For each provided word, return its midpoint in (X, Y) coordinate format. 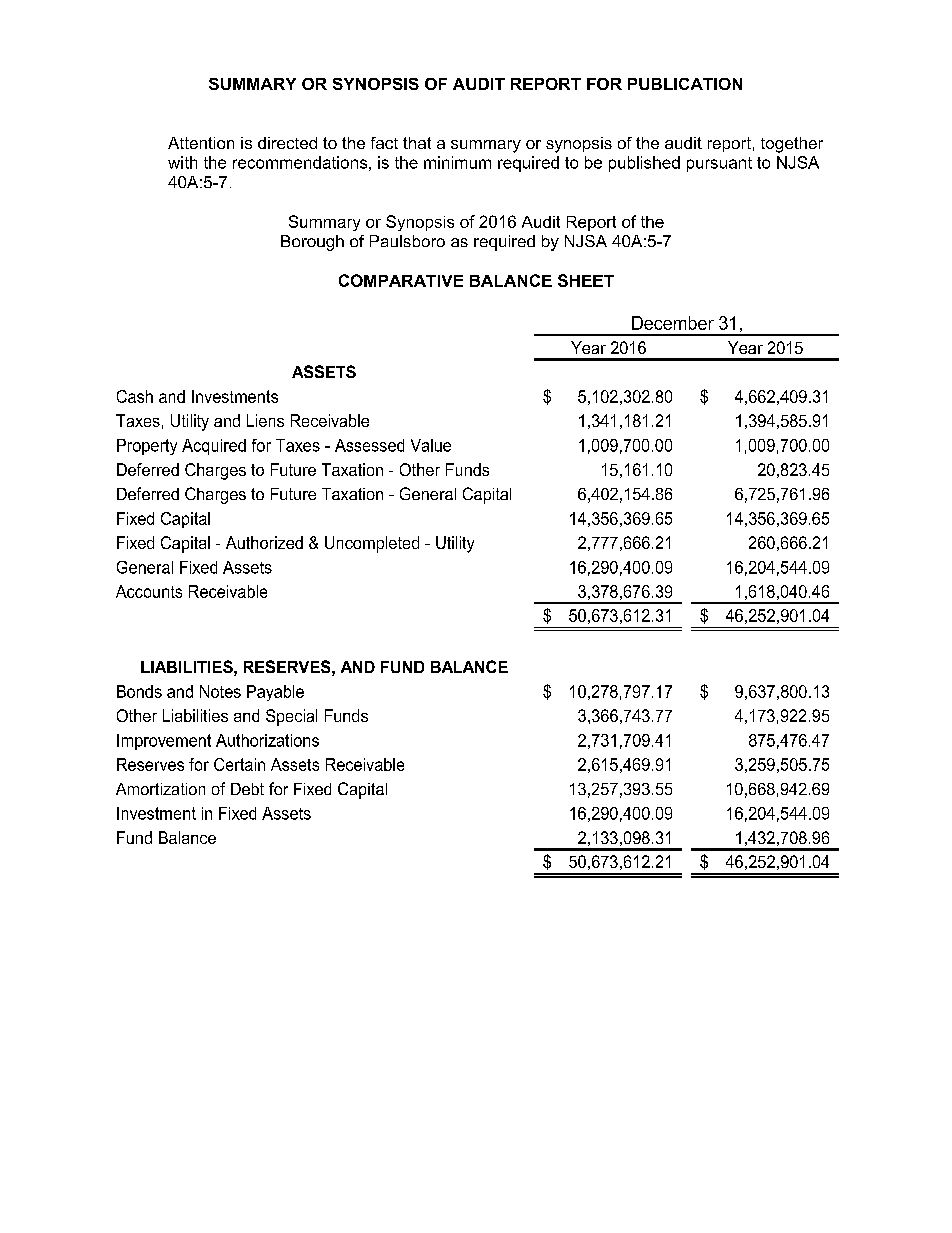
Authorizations (267, 740)
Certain (239, 764)
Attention (201, 143)
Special (291, 717)
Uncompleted (372, 544)
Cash (135, 396)
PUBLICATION (685, 84)
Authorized (264, 542)
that (417, 143)
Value (431, 445)
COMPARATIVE (401, 280)
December (673, 323)
